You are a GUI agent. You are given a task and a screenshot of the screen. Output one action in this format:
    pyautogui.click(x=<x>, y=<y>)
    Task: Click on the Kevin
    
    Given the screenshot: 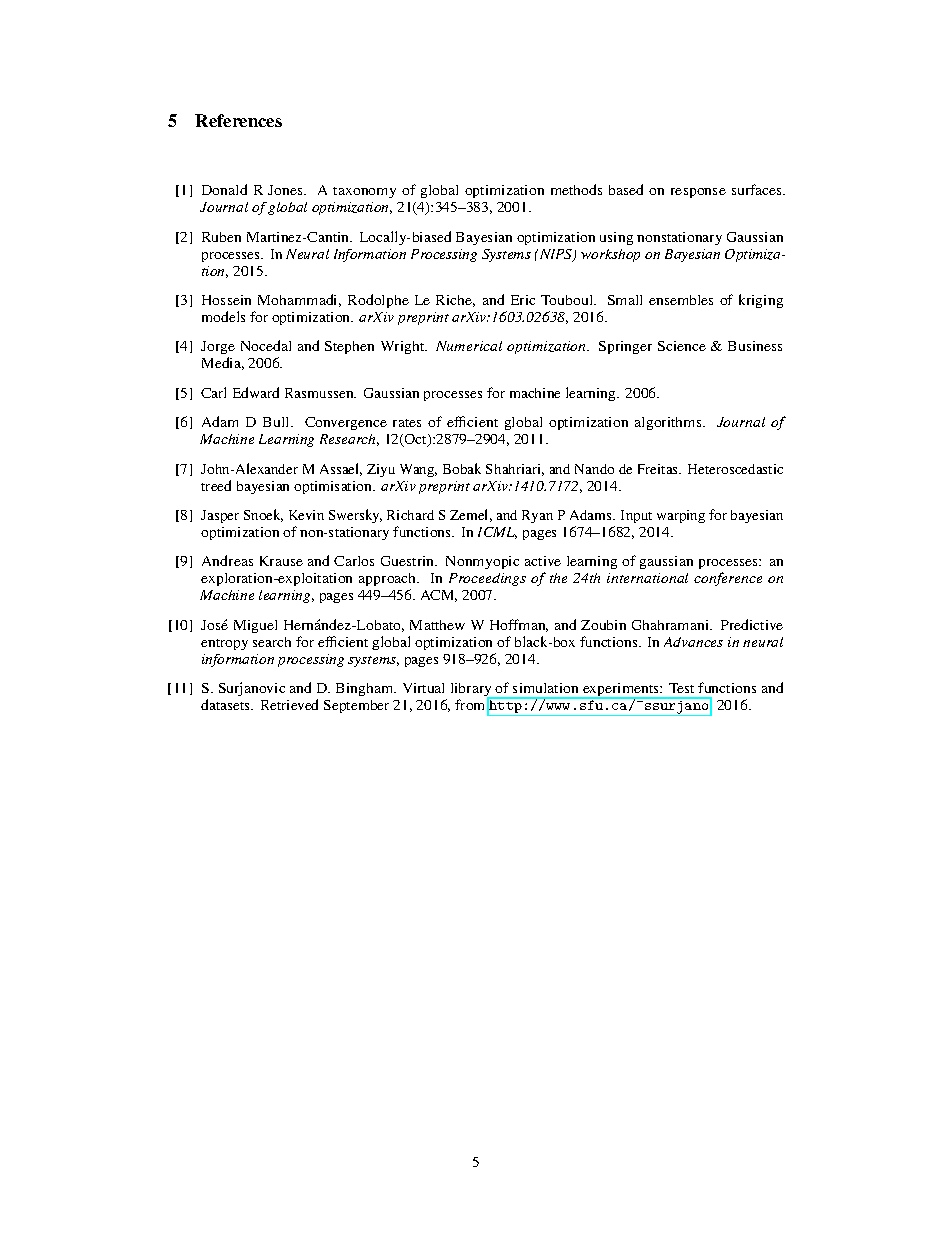 What is the action you would take?
    pyautogui.click(x=306, y=515)
